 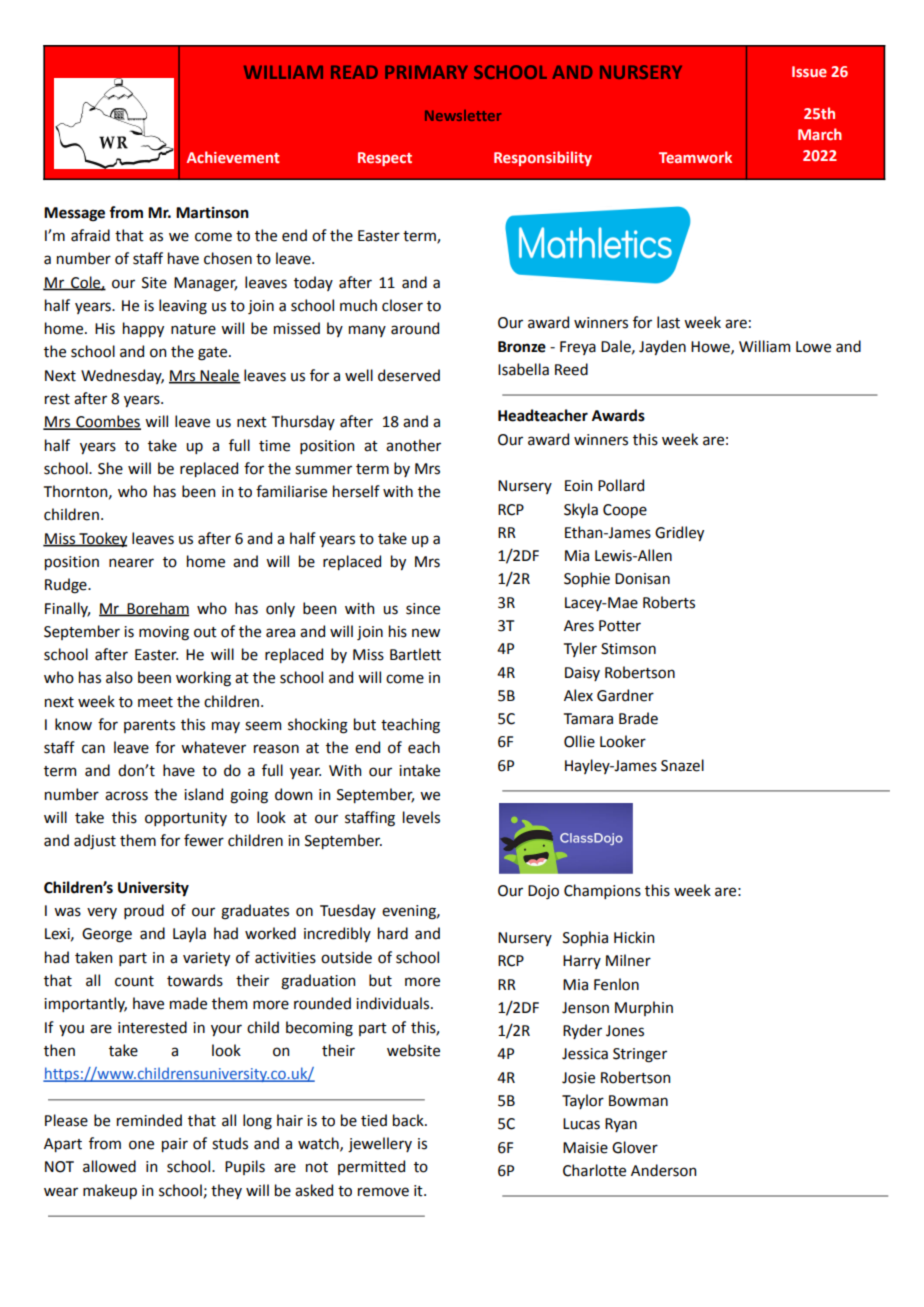 I want to click on proud, so click(x=144, y=911).
